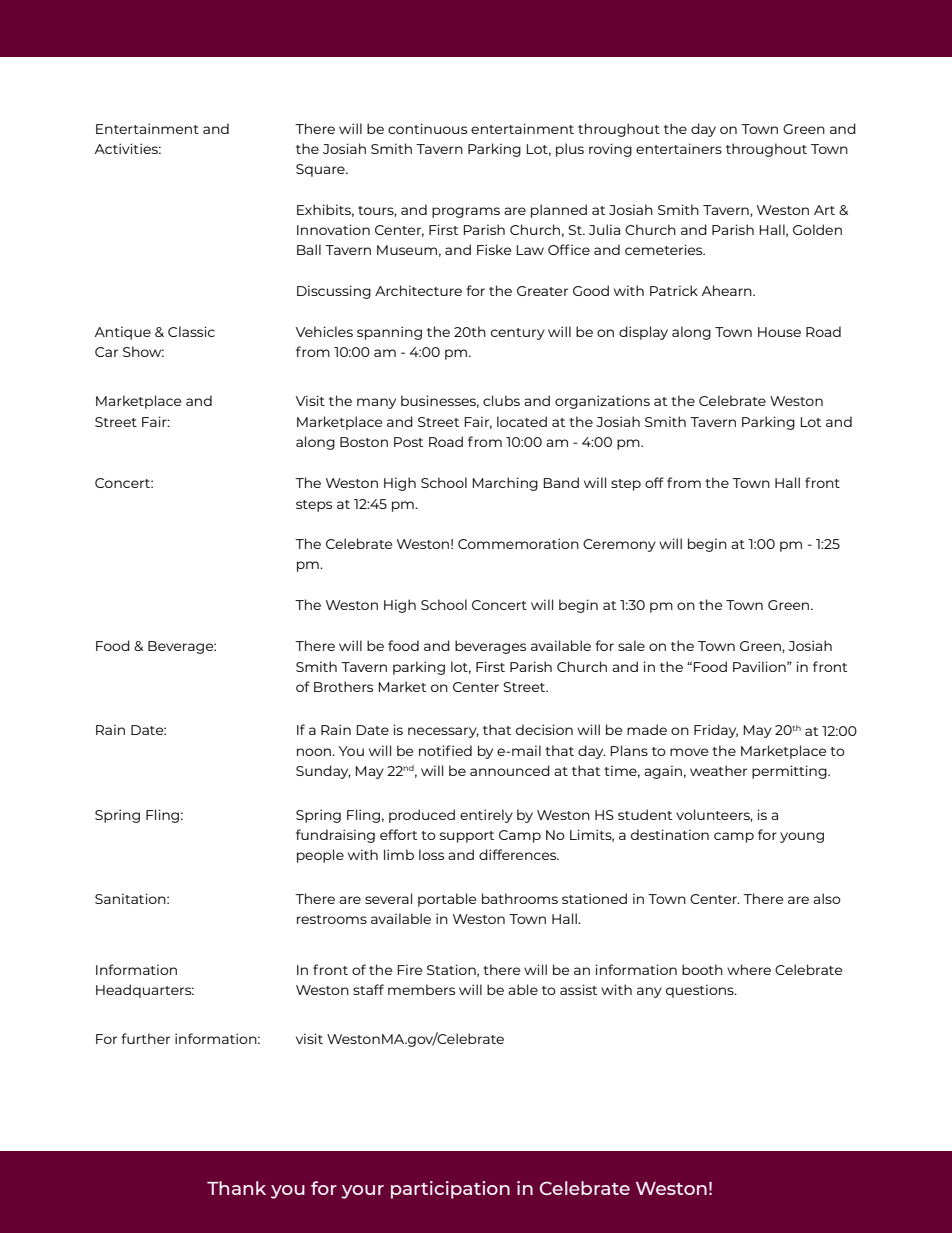 The width and height of the image is (952, 1233). I want to click on Marching, so click(505, 484).
